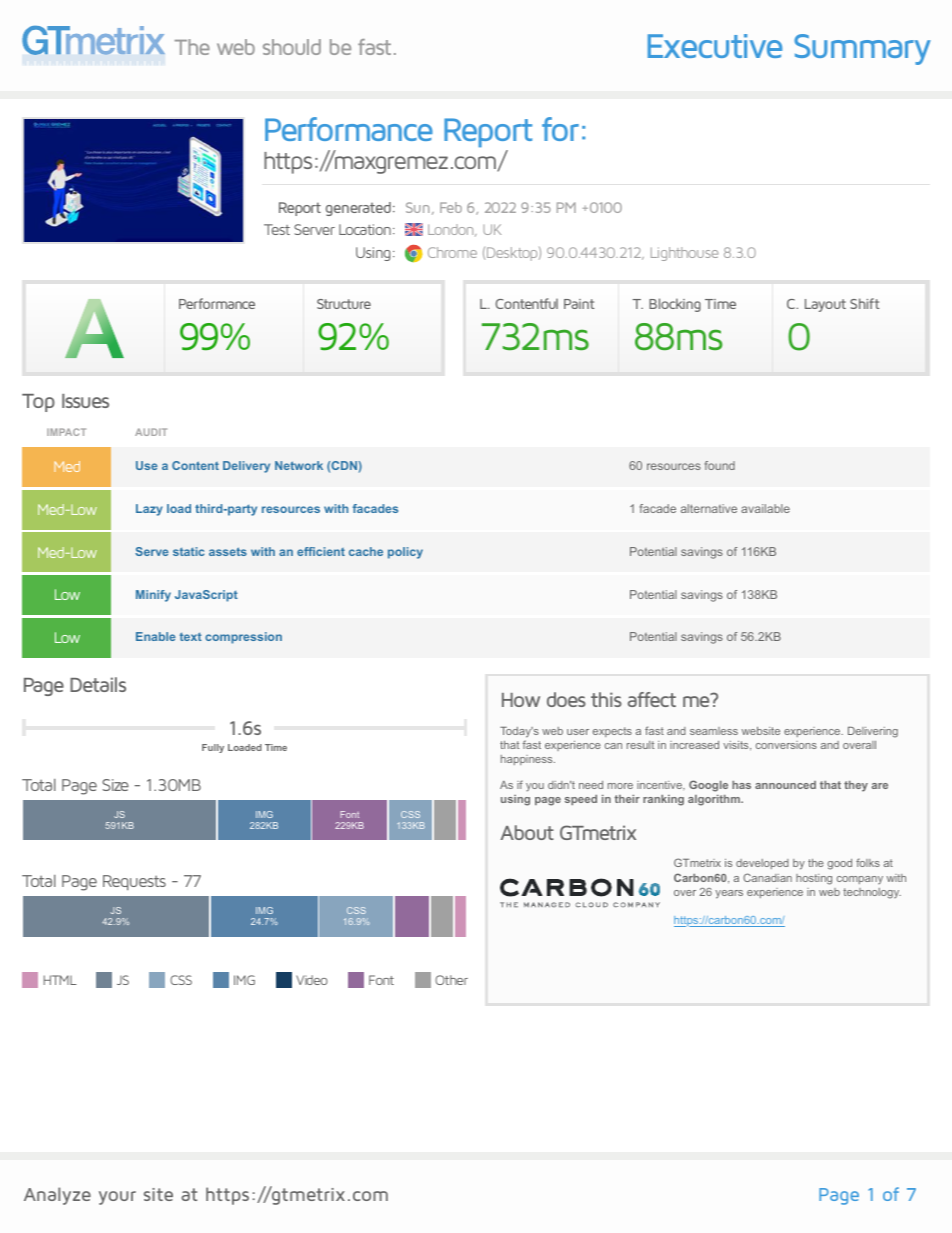 The height and width of the screenshot is (1233, 952). Describe the element at coordinates (715, 46) in the screenshot. I see `Executive` at that location.
